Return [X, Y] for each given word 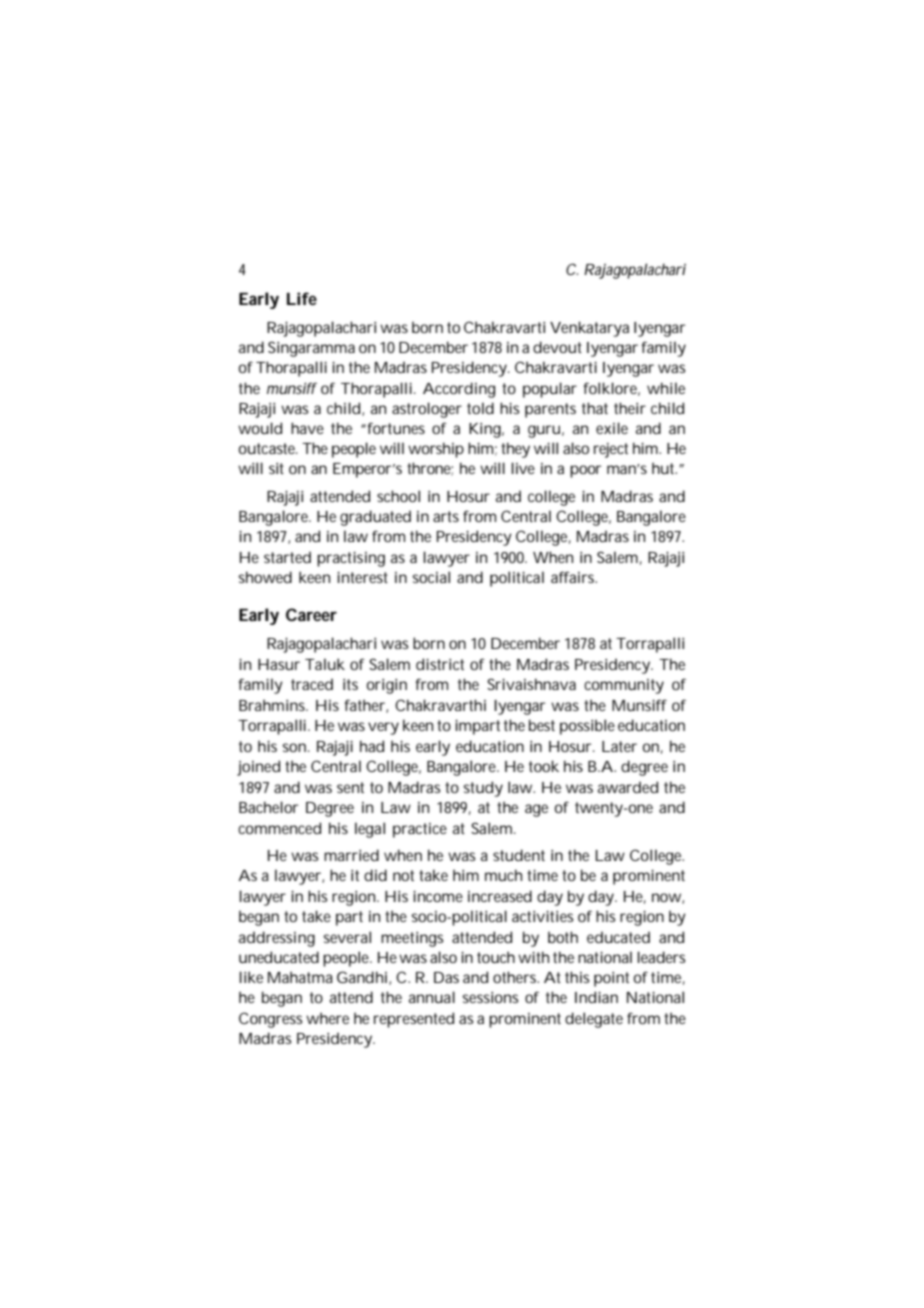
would [260, 428]
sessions [490, 997]
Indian [596, 997]
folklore [612, 389]
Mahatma [300, 977]
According [459, 390]
